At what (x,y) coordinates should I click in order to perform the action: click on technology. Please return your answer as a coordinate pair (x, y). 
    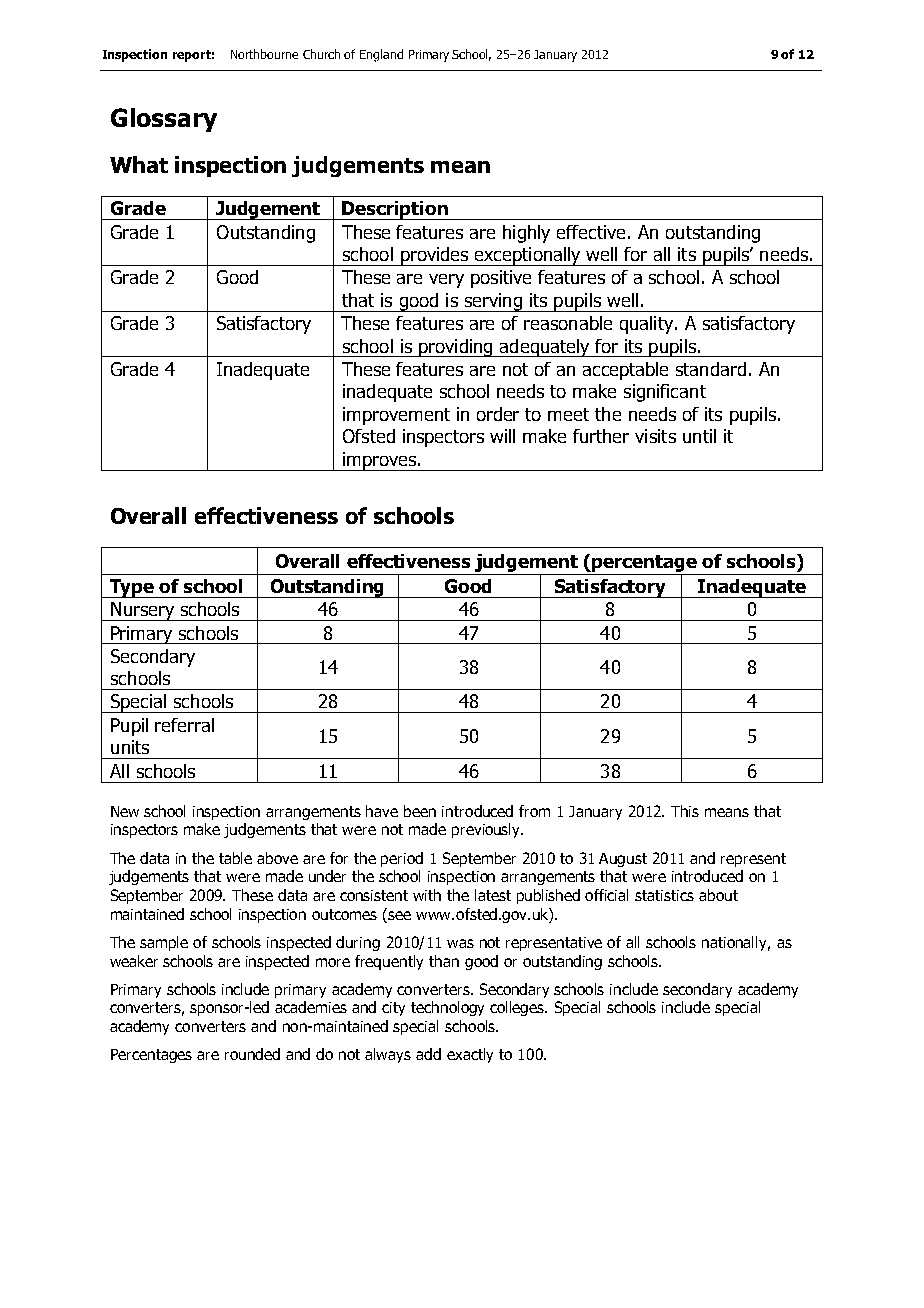
    Looking at the image, I should click on (447, 1008).
